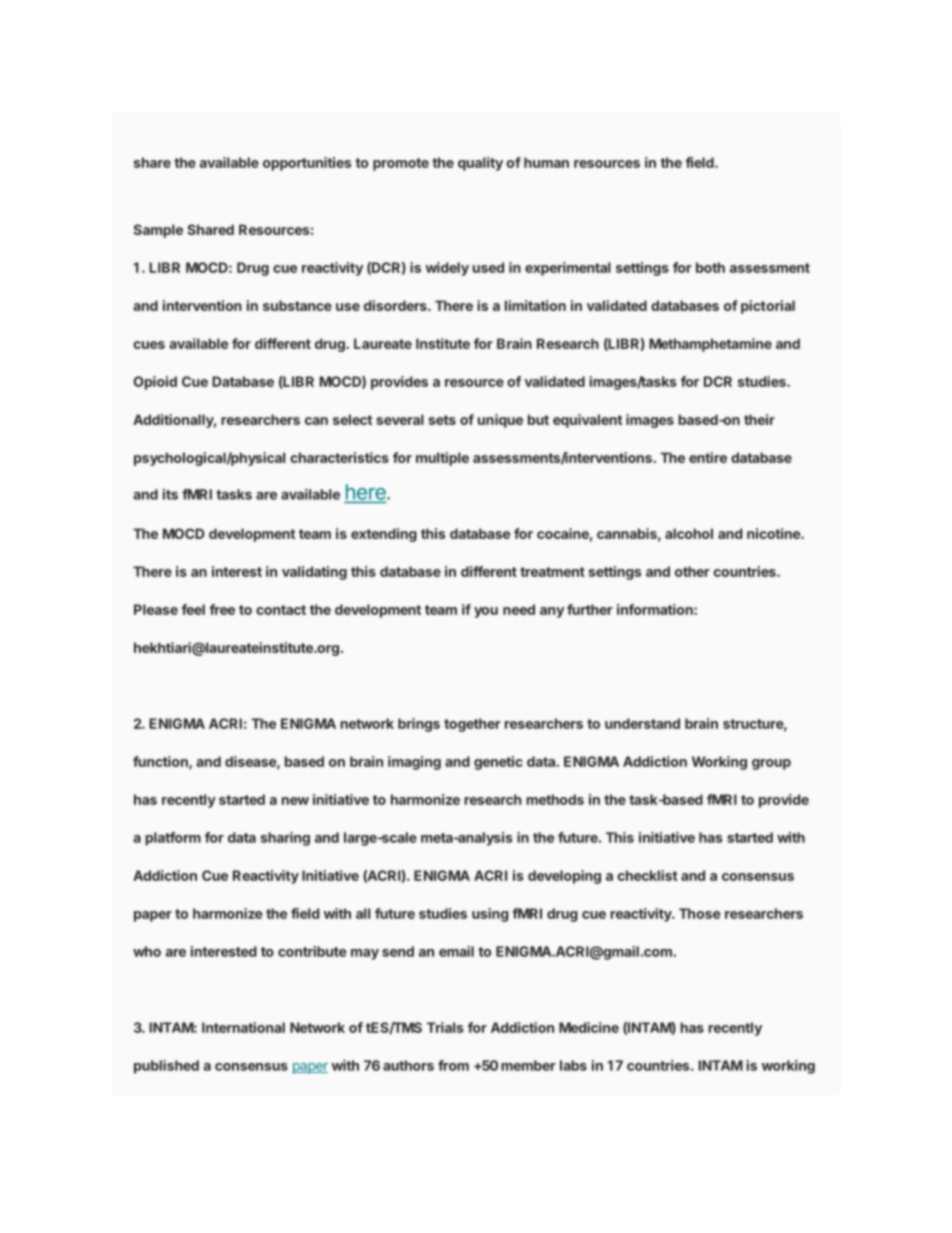  I want to click on genetic, so click(498, 763).
